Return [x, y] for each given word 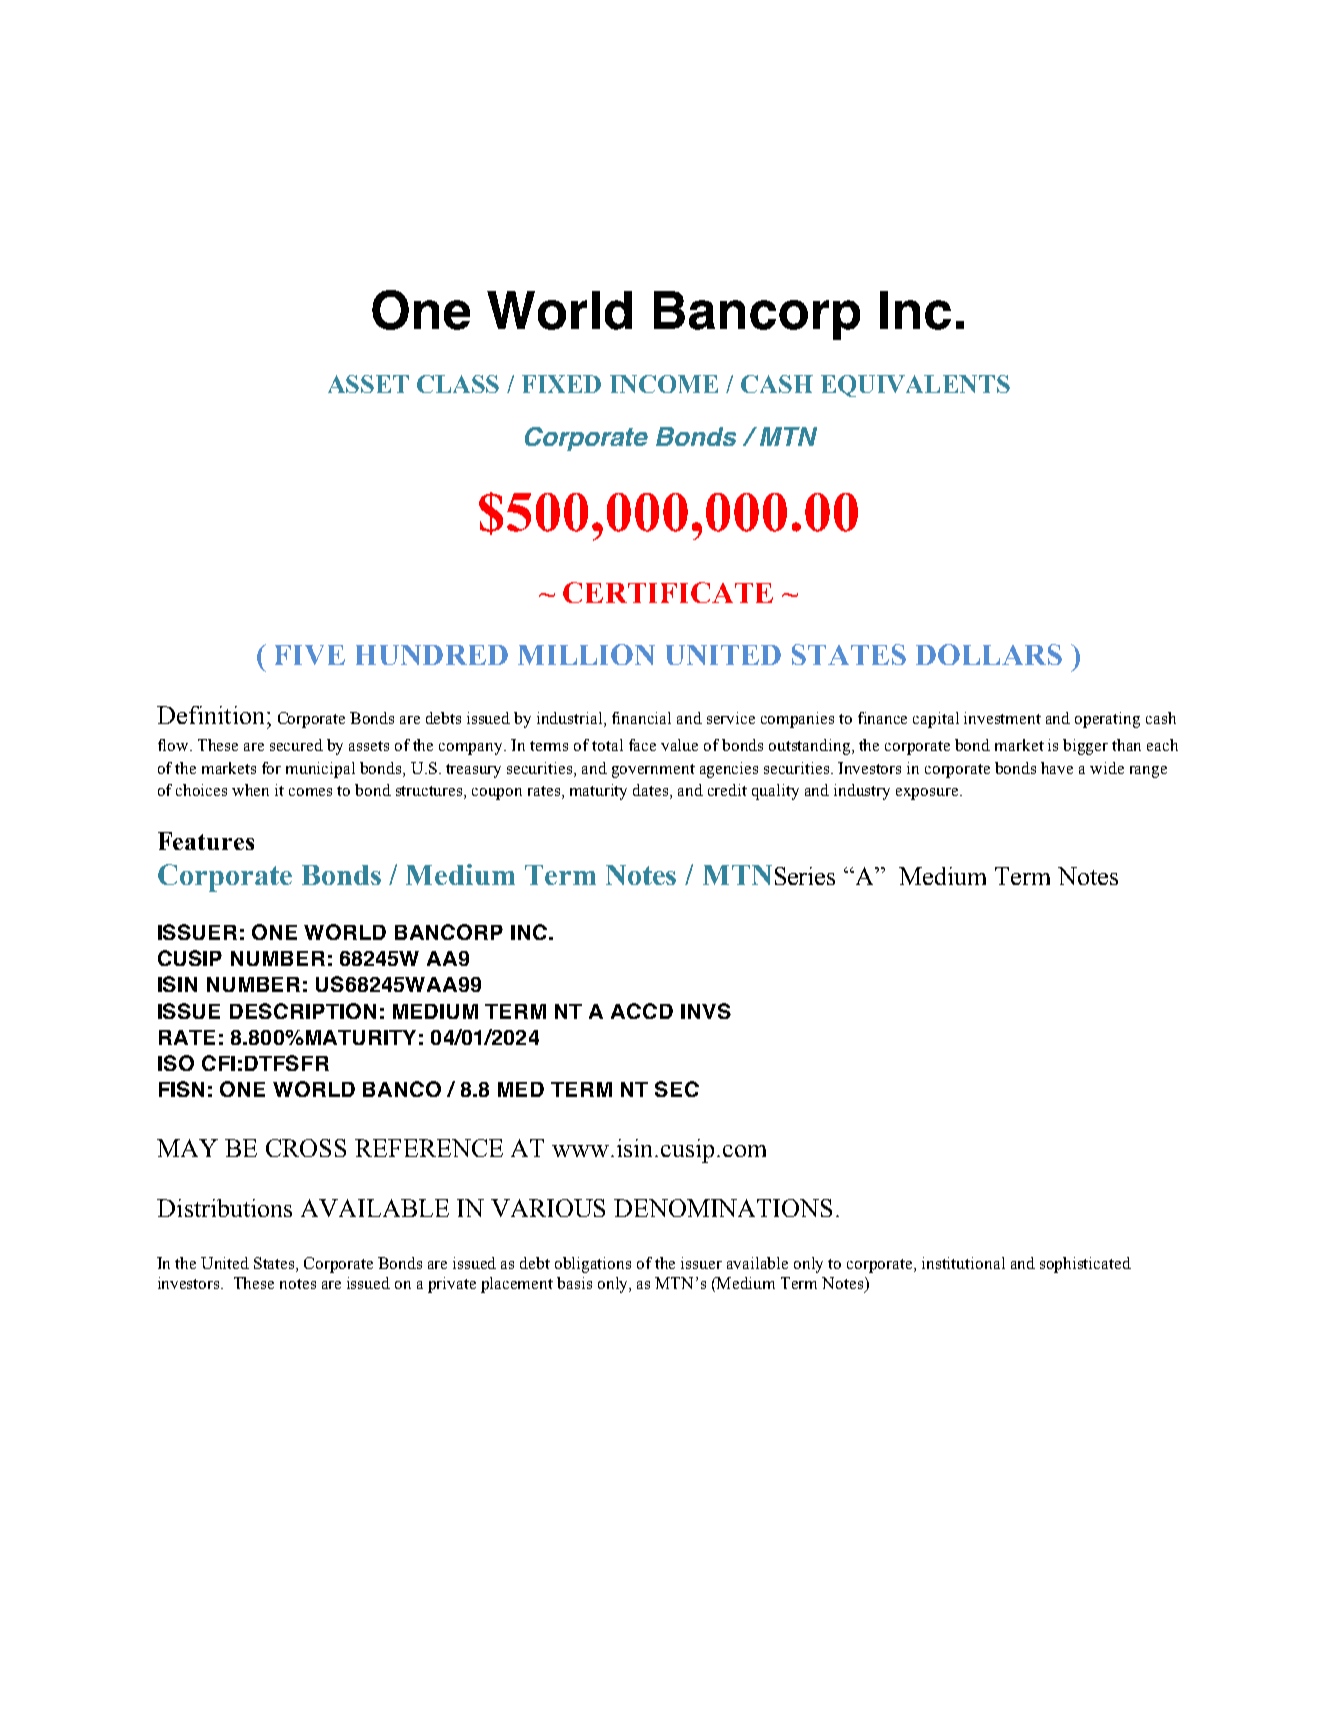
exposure [928, 794]
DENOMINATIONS [723, 1208]
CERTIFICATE [668, 592]
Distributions [224, 1208]
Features [206, 841]
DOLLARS [989, 654]
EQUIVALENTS [915, 386]
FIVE [310, 655]
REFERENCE [429, 1148]
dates [652, 791]
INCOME [664, 384]
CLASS [458, 384]
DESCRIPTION [303, 1011]
